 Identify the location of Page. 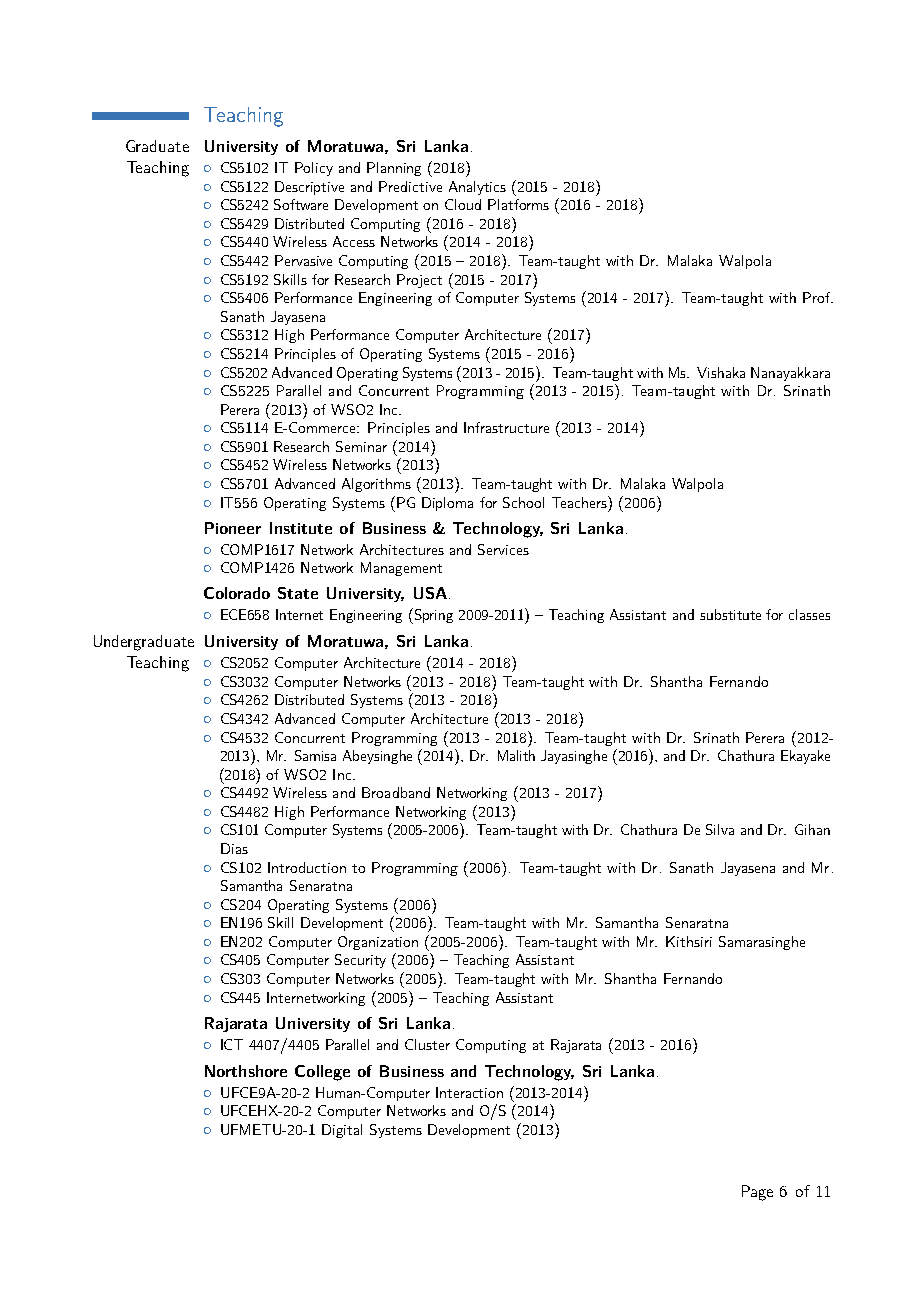
(757, 1193).
